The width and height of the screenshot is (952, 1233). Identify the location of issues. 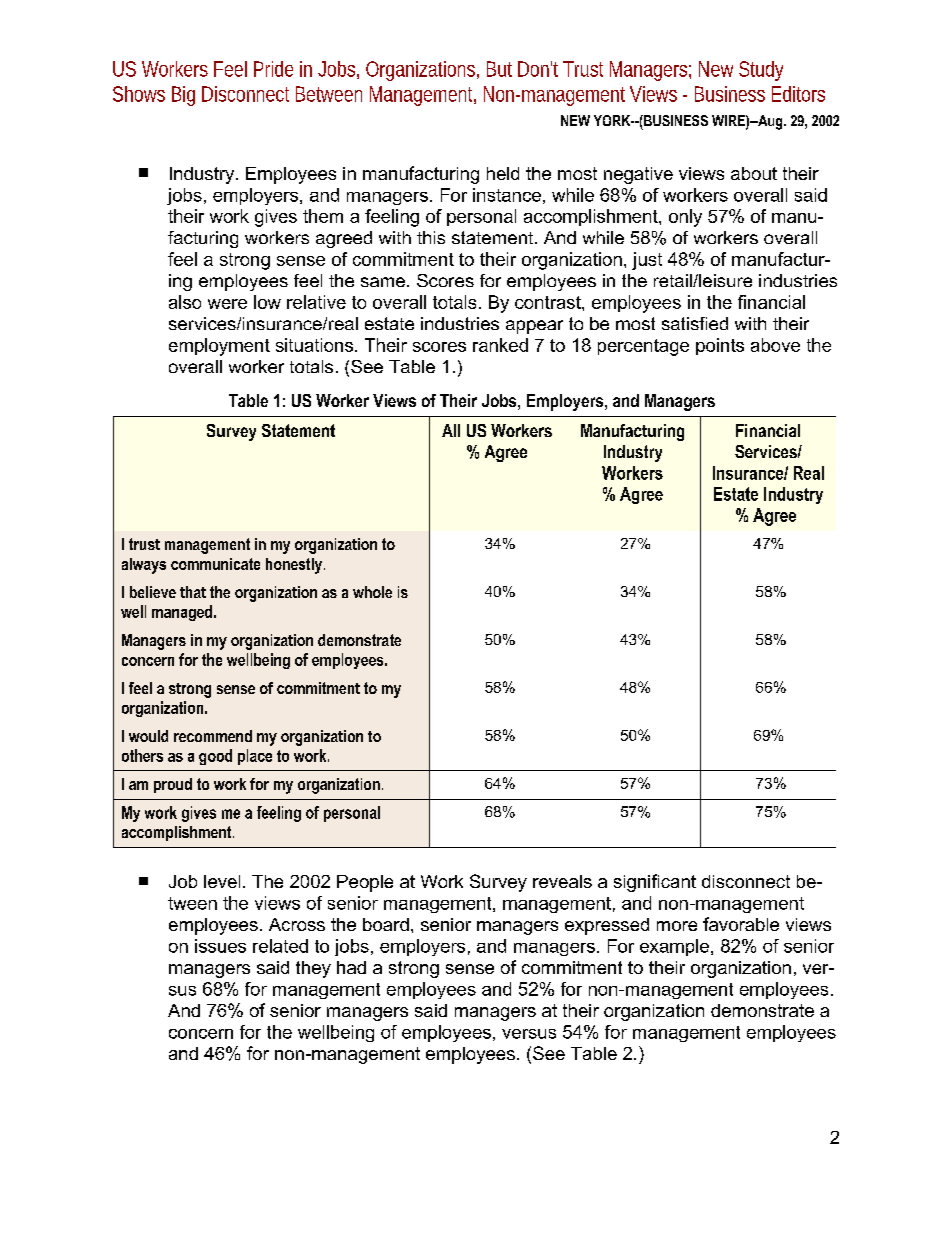
(220, 946).
